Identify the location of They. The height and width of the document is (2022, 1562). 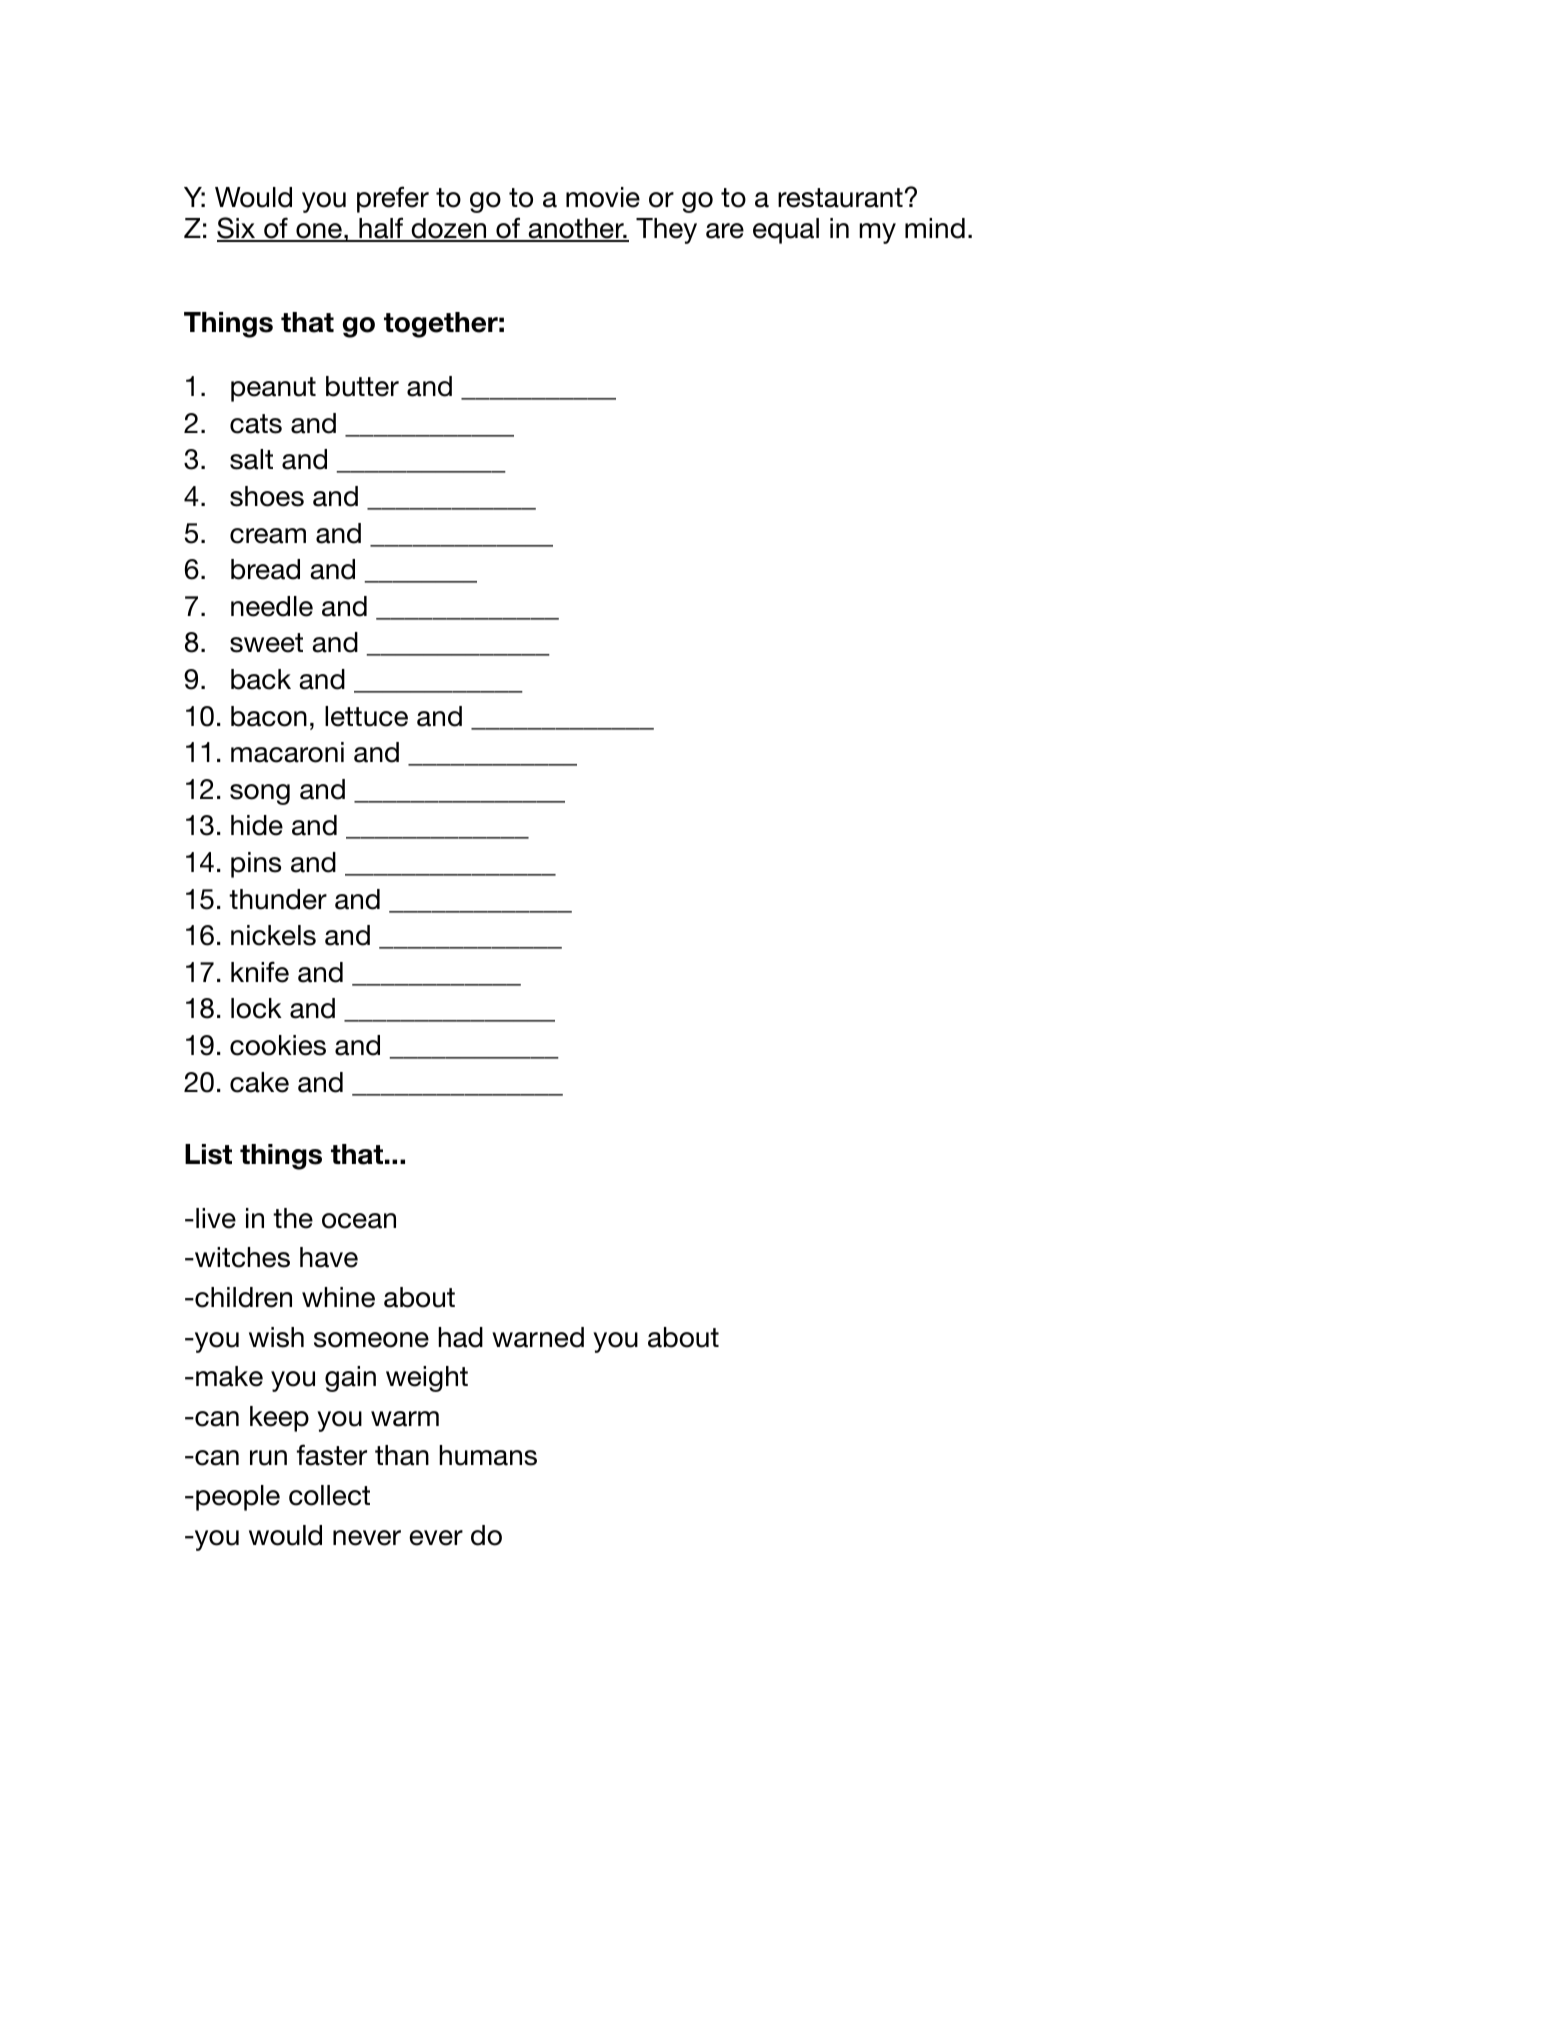
(666, 231).
